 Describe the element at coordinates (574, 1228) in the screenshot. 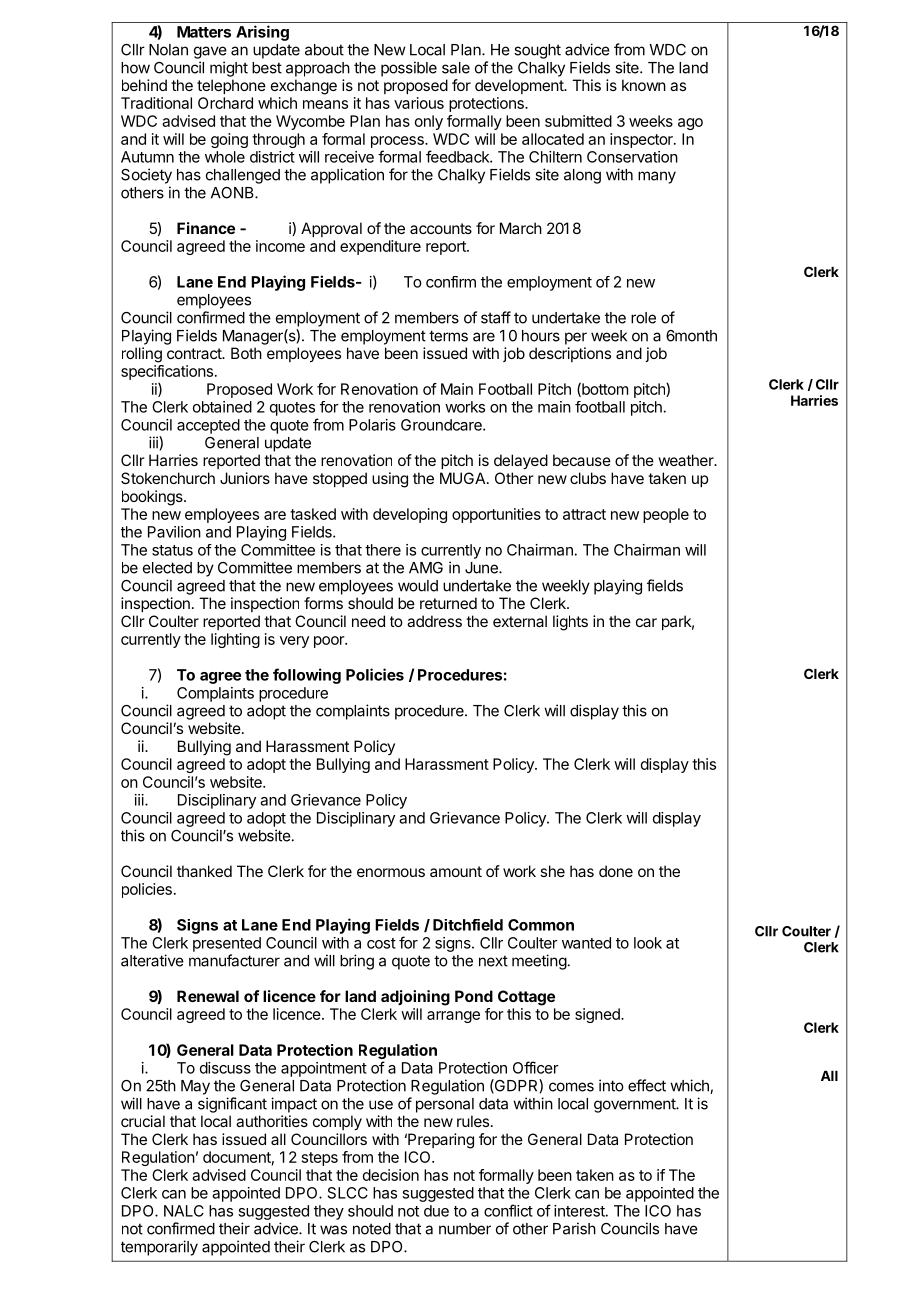

I see `Parish` at that location.
